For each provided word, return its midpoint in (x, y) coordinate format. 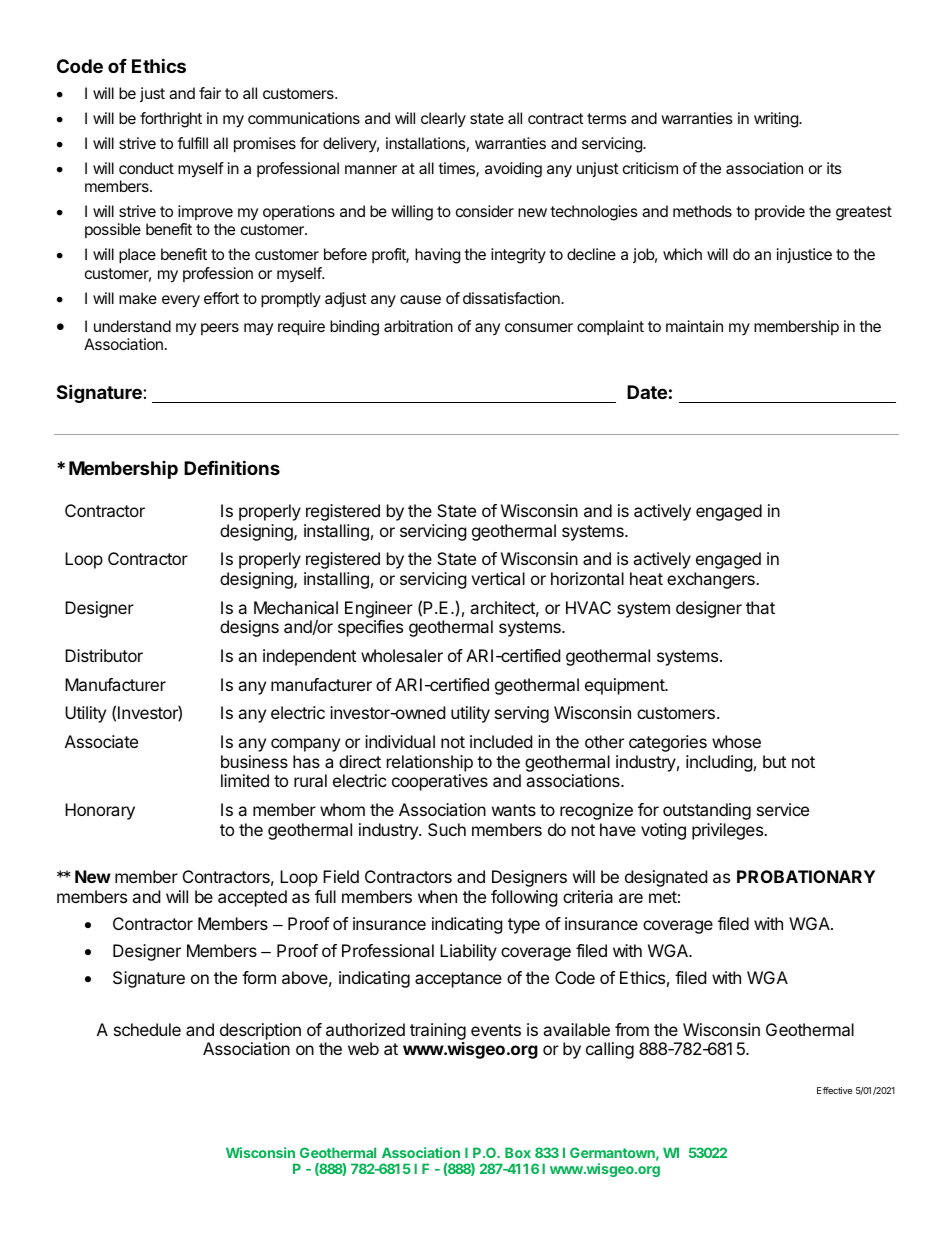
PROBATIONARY (806, 876)
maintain (694, 326)
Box (518, 1152)
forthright (171, 120)
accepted (252, 898)
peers (220, 329)
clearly (443, 120)
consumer (539, 327)
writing (777, 120)
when (437, 896)
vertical (498, 578)
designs (249, 628)
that (760, 607)
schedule (147, 1029)
